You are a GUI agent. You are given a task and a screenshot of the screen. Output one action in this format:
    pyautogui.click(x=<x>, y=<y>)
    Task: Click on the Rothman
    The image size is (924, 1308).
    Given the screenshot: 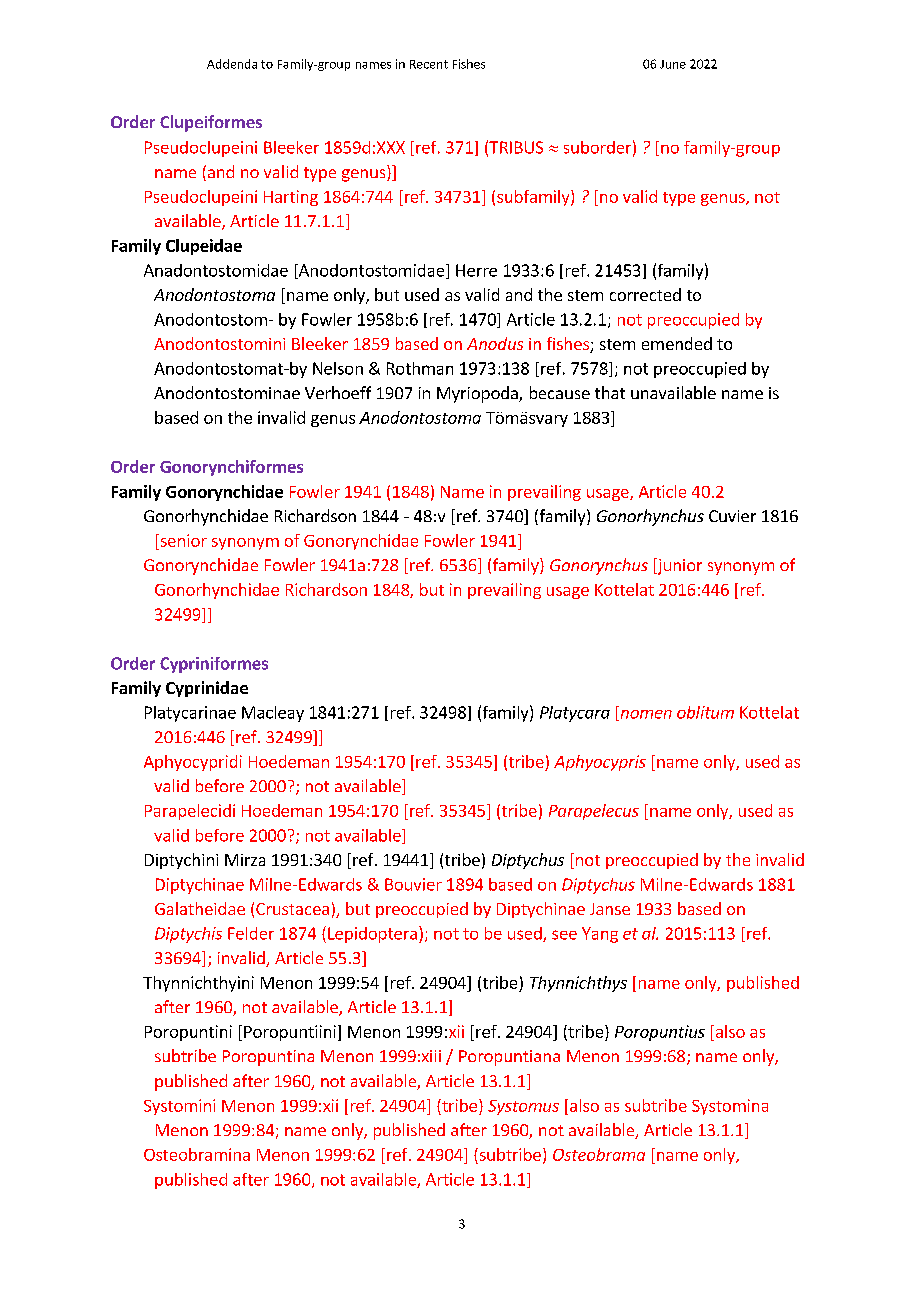 What is the action you would take?
    pyautogui.click(x=420, y=368)
